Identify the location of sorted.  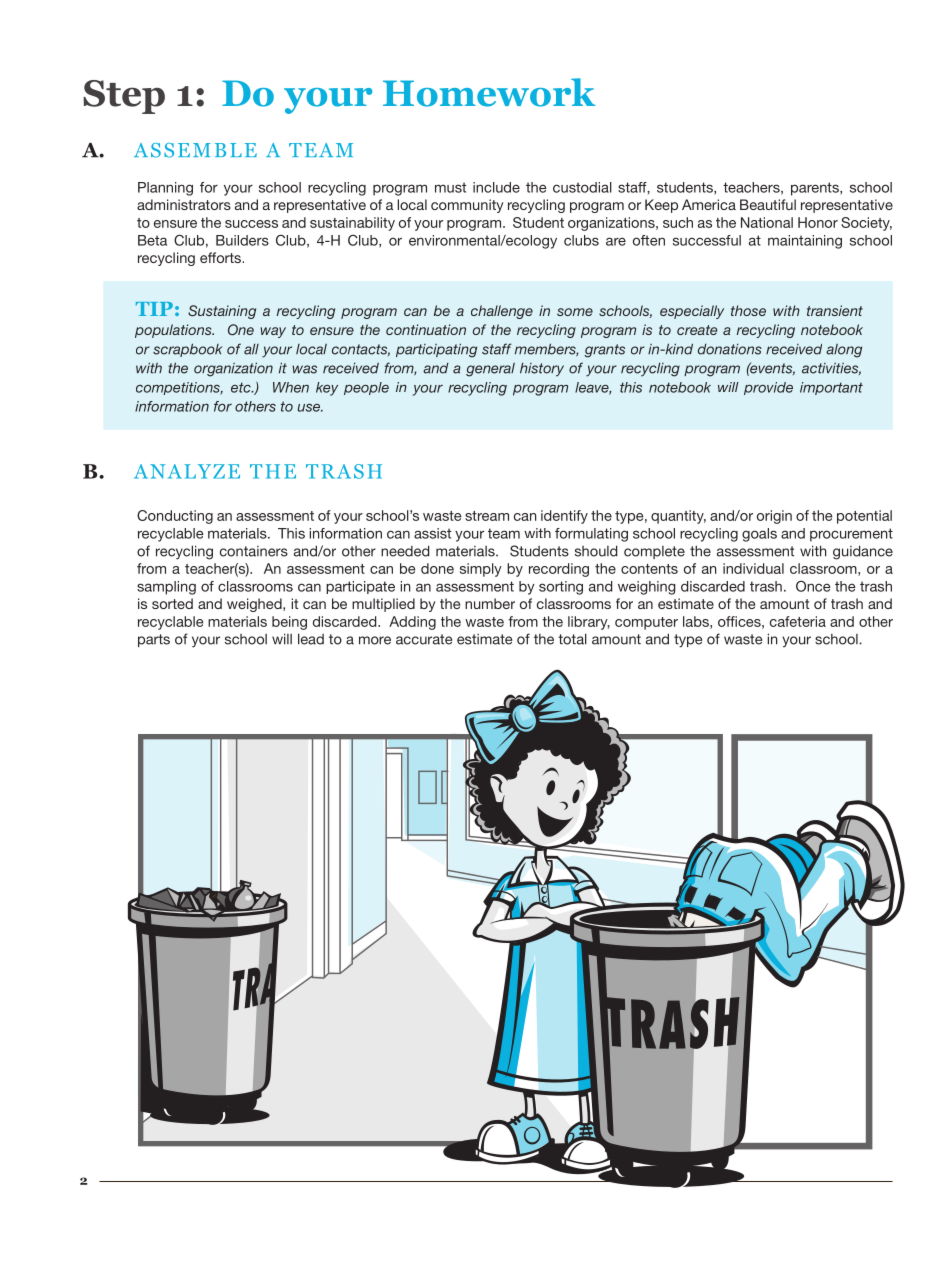
(172, 603).
